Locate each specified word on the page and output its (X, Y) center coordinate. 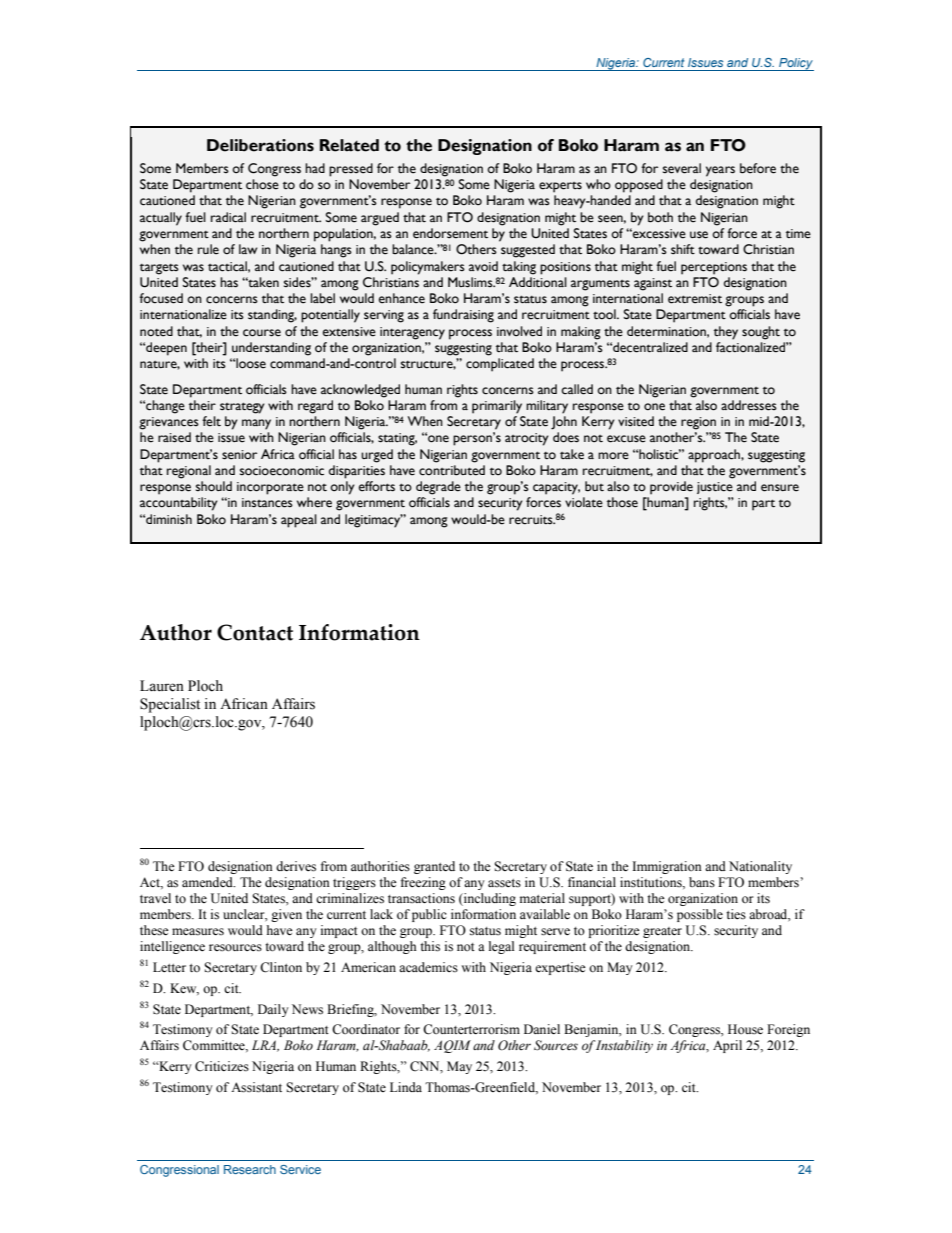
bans (702, 882)
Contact (255, 632)
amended (208, 882)
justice (715, 488)
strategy (242, 408)
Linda (406, 1087)
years (720, 171)
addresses (749, 405)
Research (250, 1169)
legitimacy (374, 521)
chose (262, 184)
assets (504, 883)
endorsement (450, 233)
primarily (497, 407)
